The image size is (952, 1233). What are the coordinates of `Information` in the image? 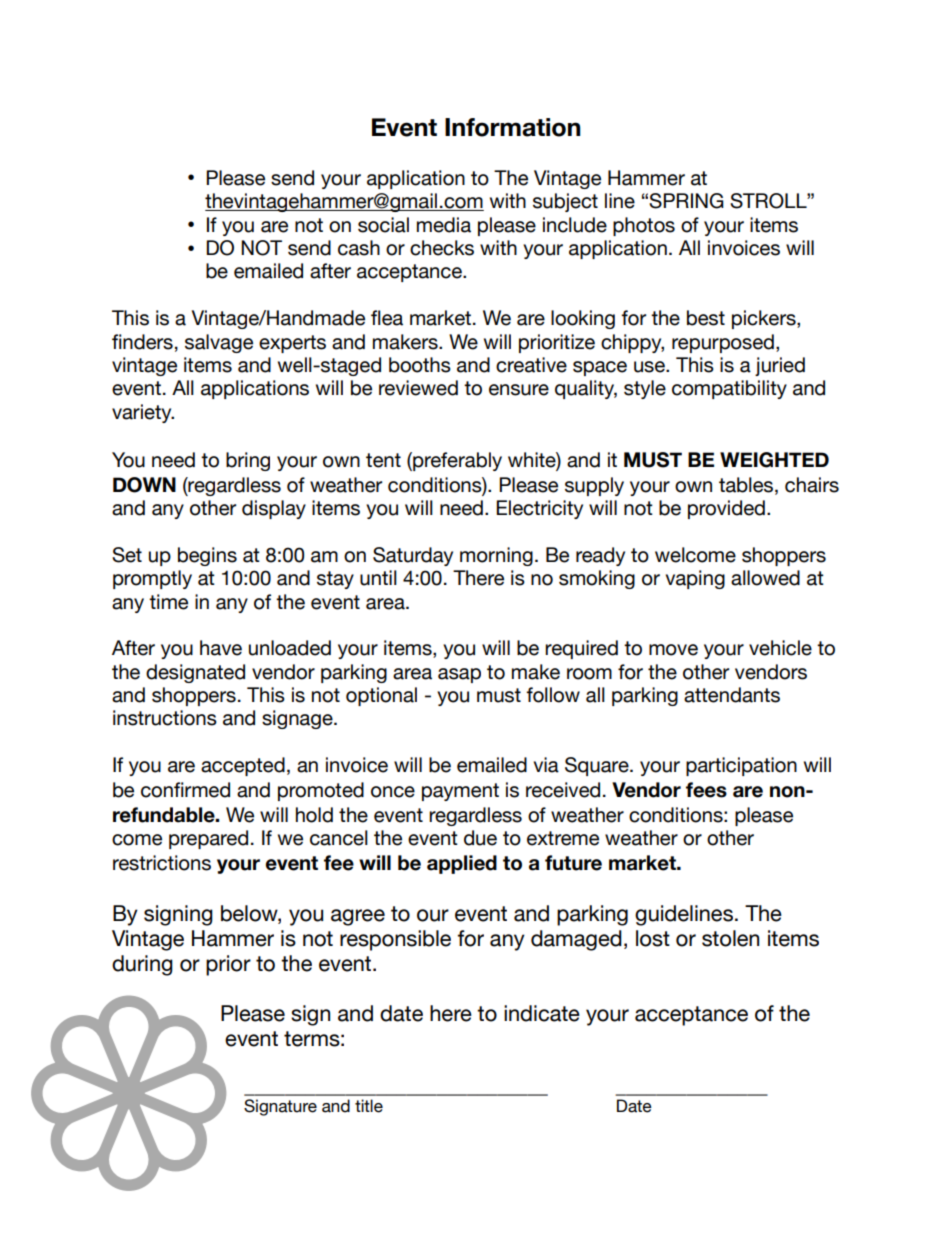 It's located at (513, 127).
